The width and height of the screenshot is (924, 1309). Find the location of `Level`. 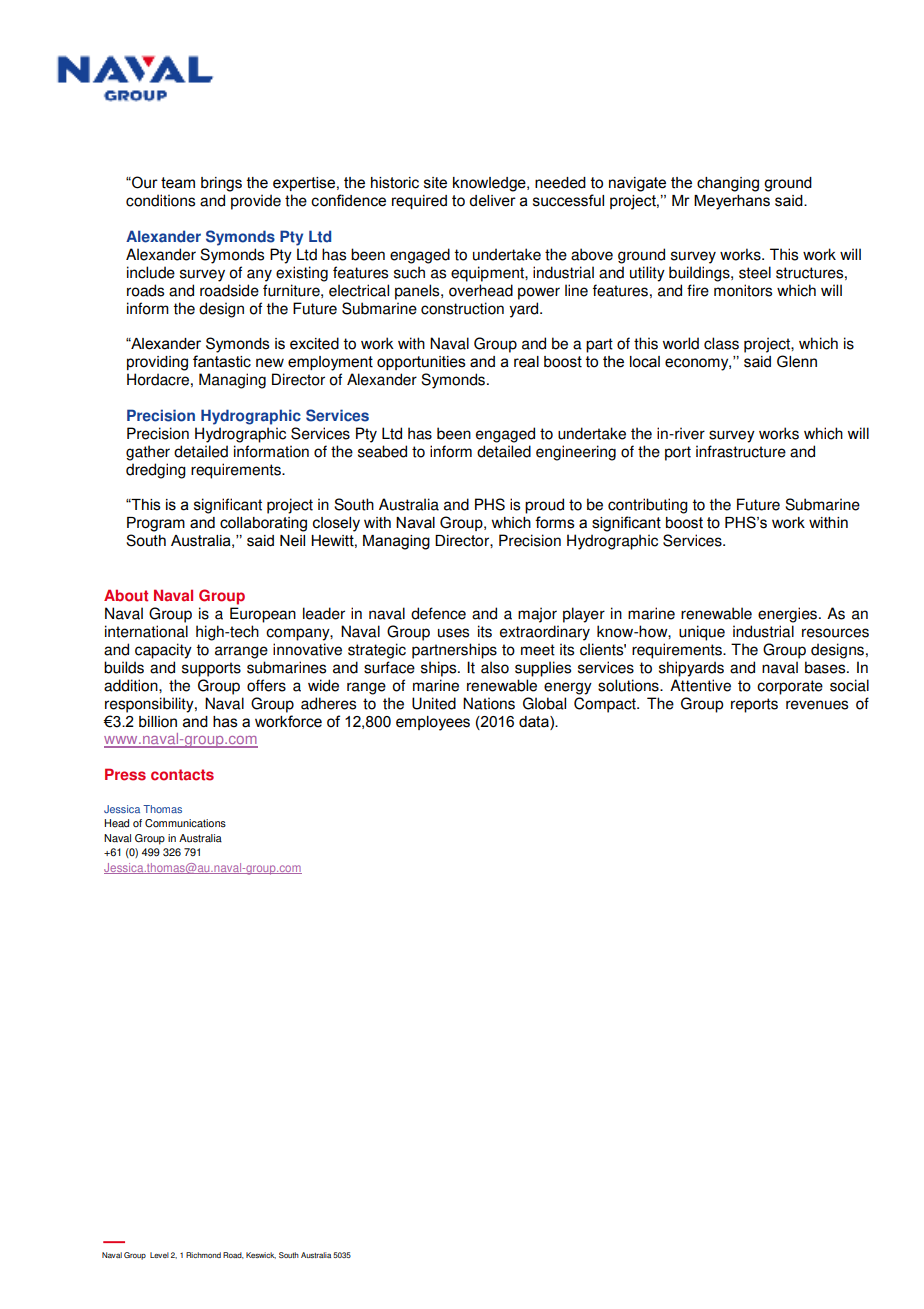

Level is located at coordinates (159, 1255).
